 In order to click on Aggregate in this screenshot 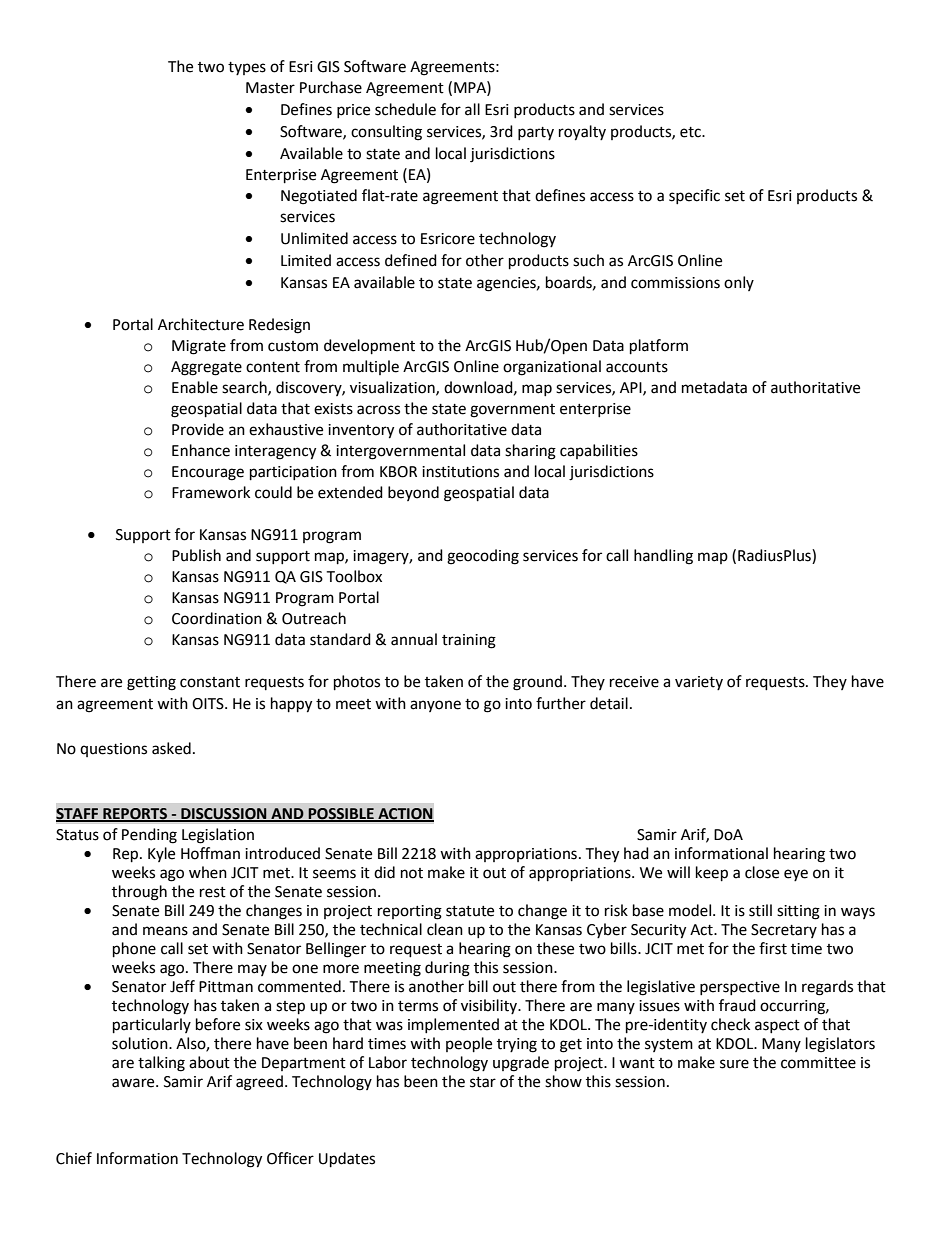, I will do `click(206, 368)`.
